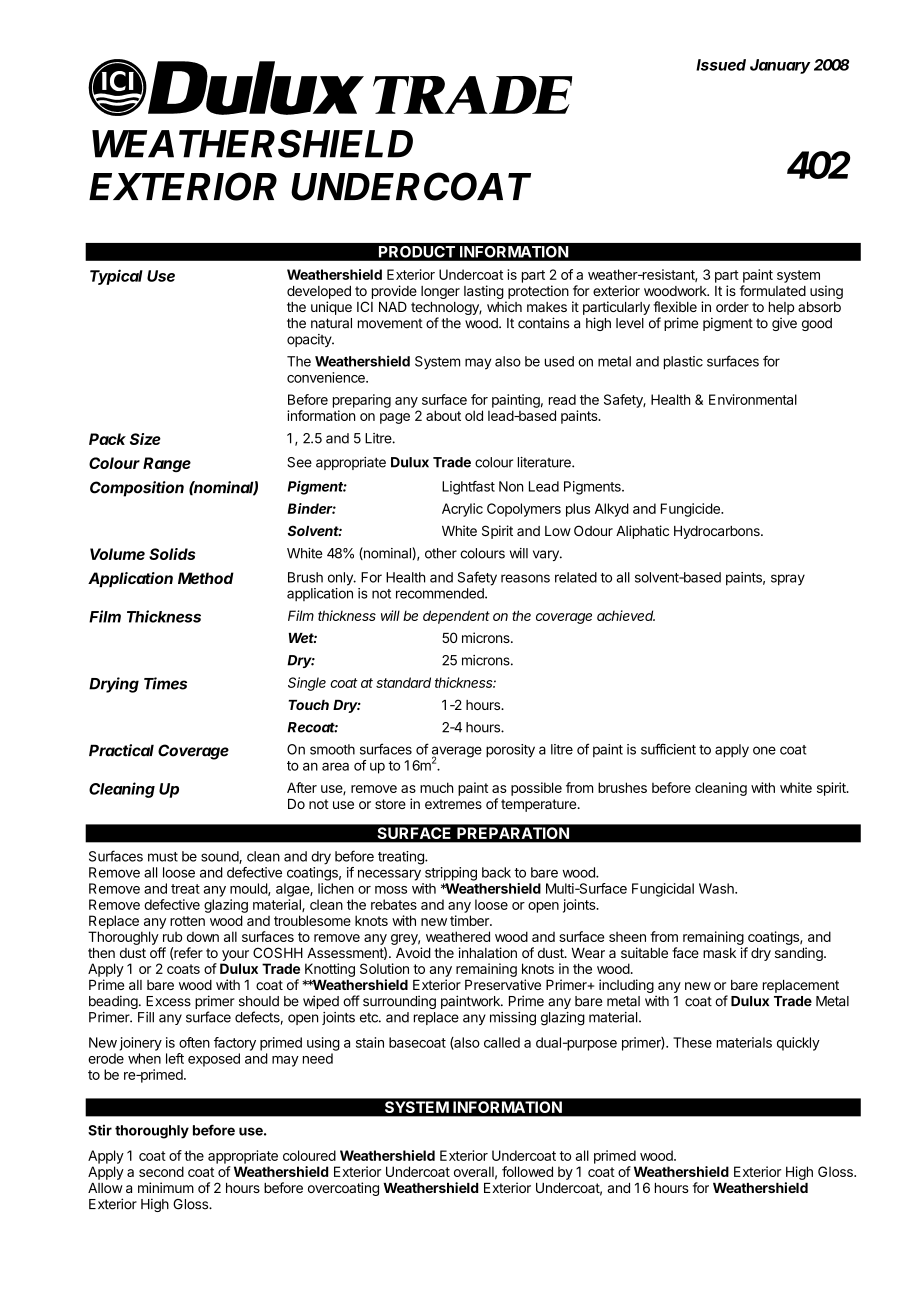 Image resolution: width=924 pixels, height=1308 pixels. Describe the element at coordinates (484, 292) in the screenshot. I see `lasting` at that location.
